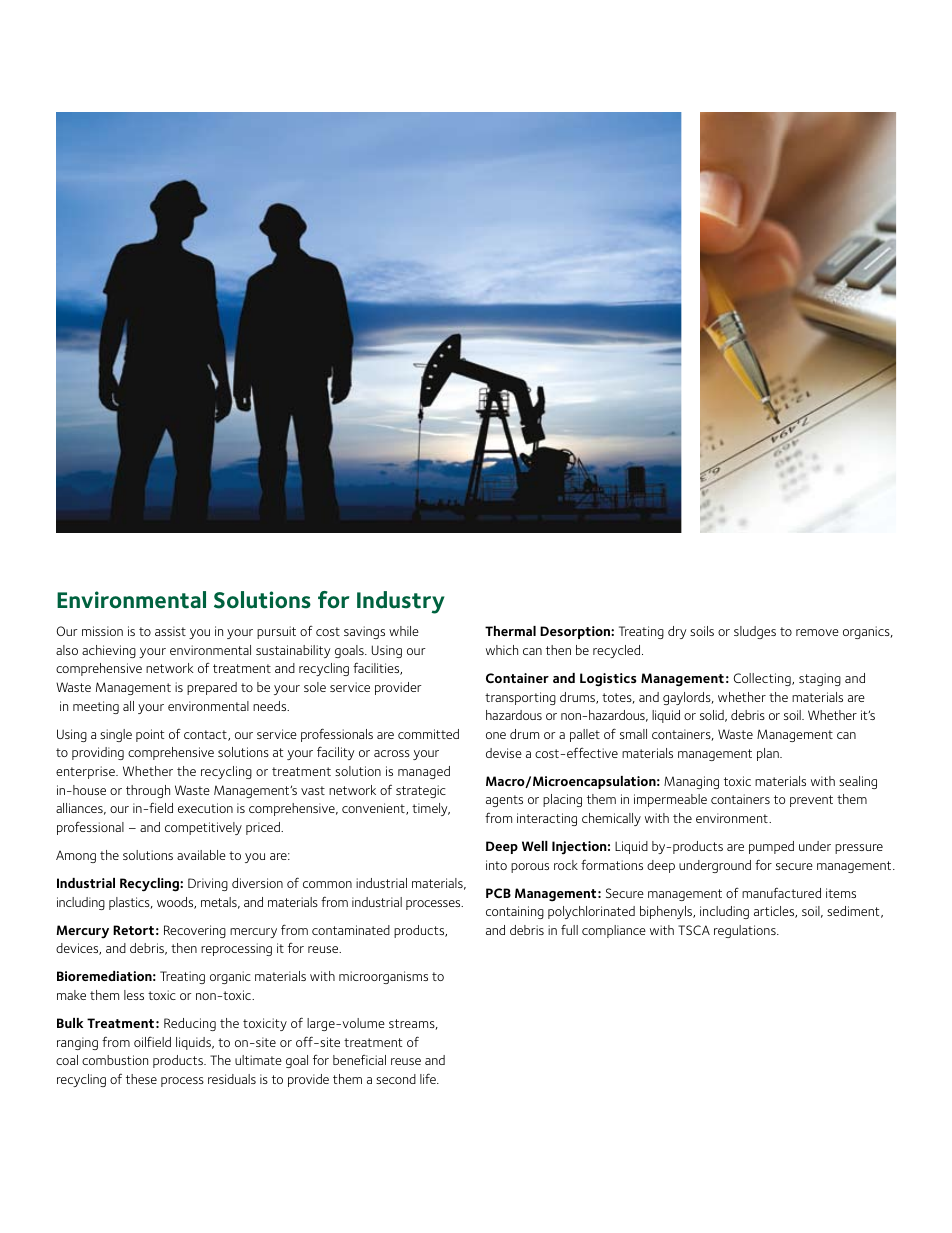 Image resolution: width=952 pixels, height=1233 pixels. Describe the element at coordinates (429, 1078) in the page. I see `life` at that location.
